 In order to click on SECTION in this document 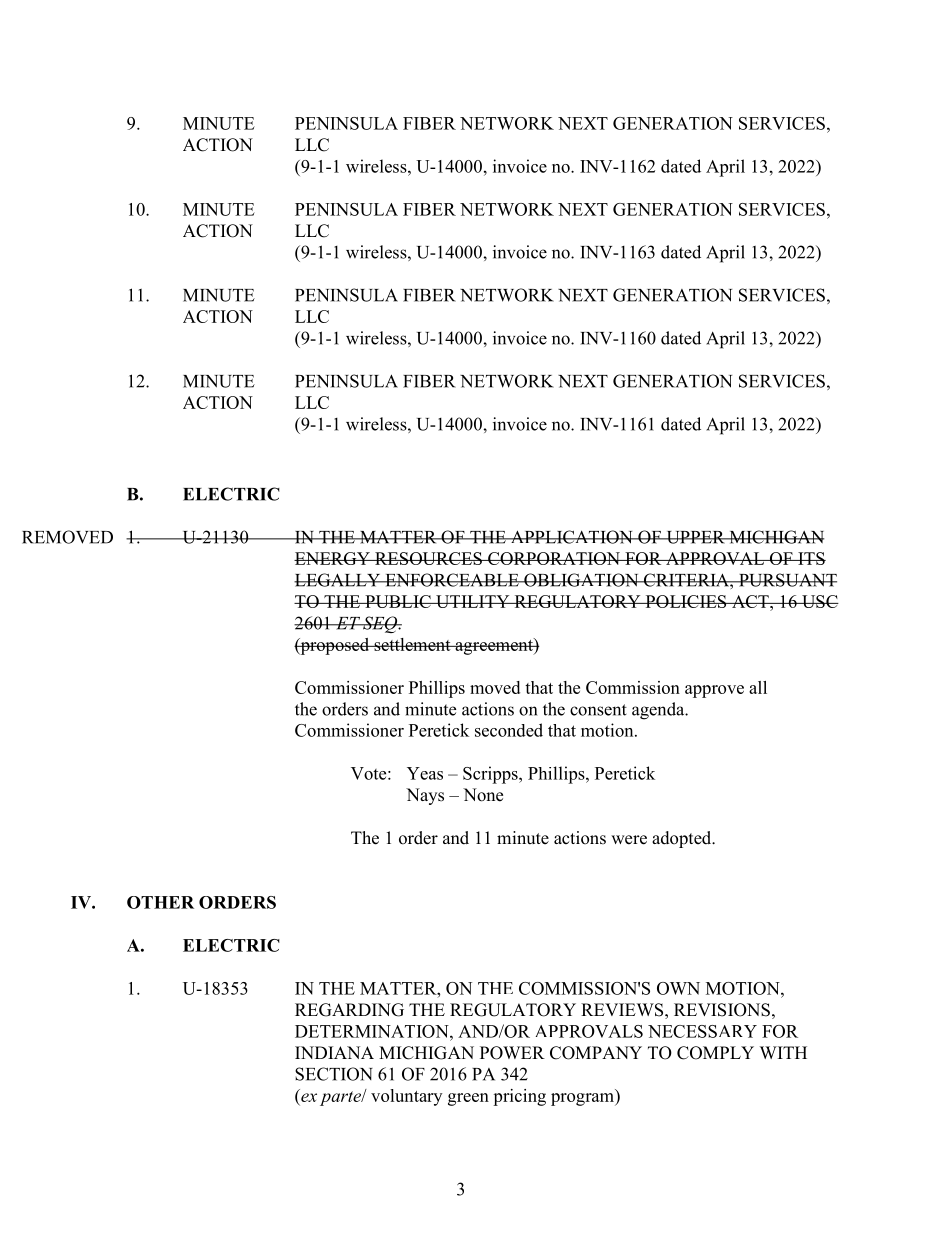, I will do `click(334, 1074)`.
